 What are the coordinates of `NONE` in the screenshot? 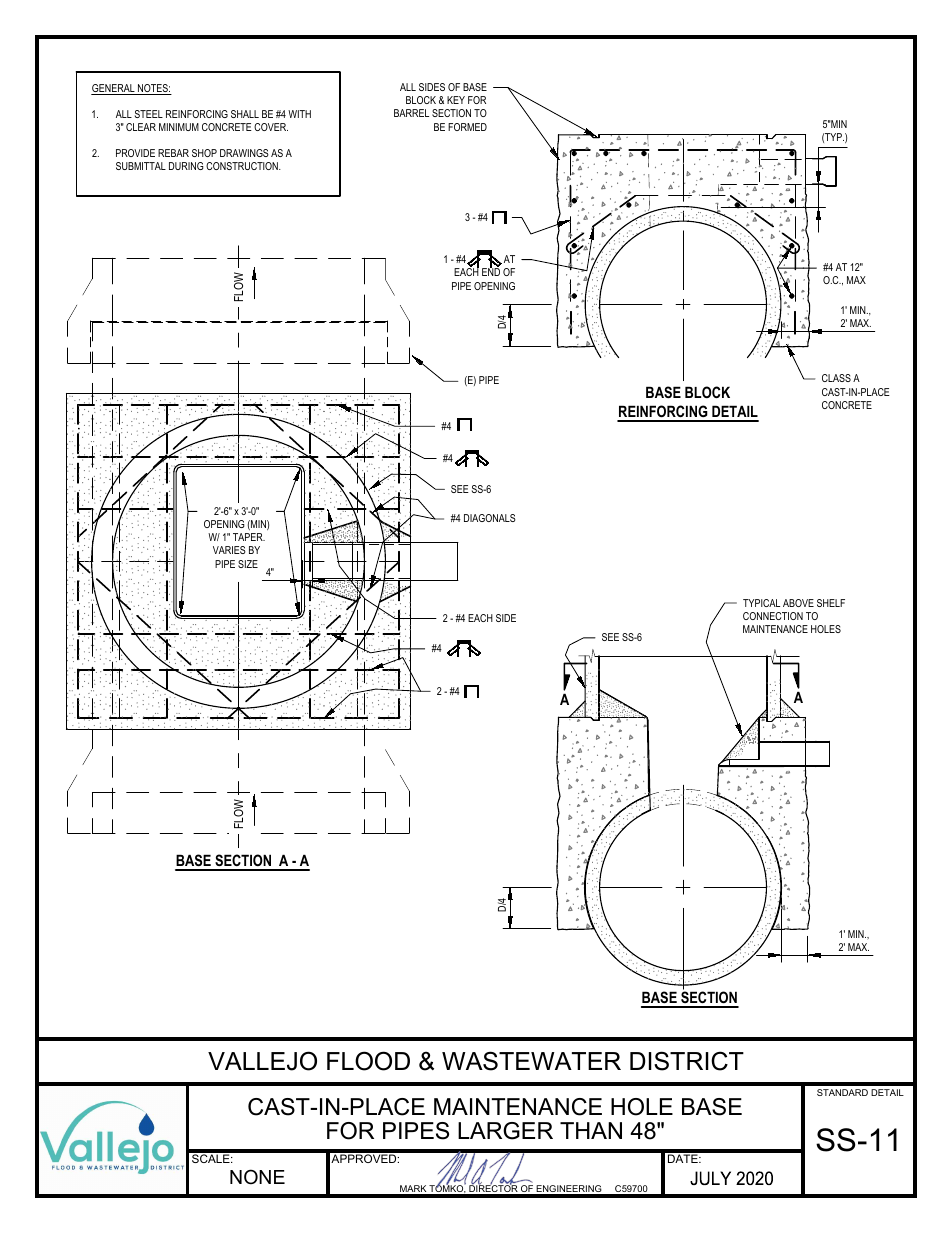 It's located at (257, 1177).
